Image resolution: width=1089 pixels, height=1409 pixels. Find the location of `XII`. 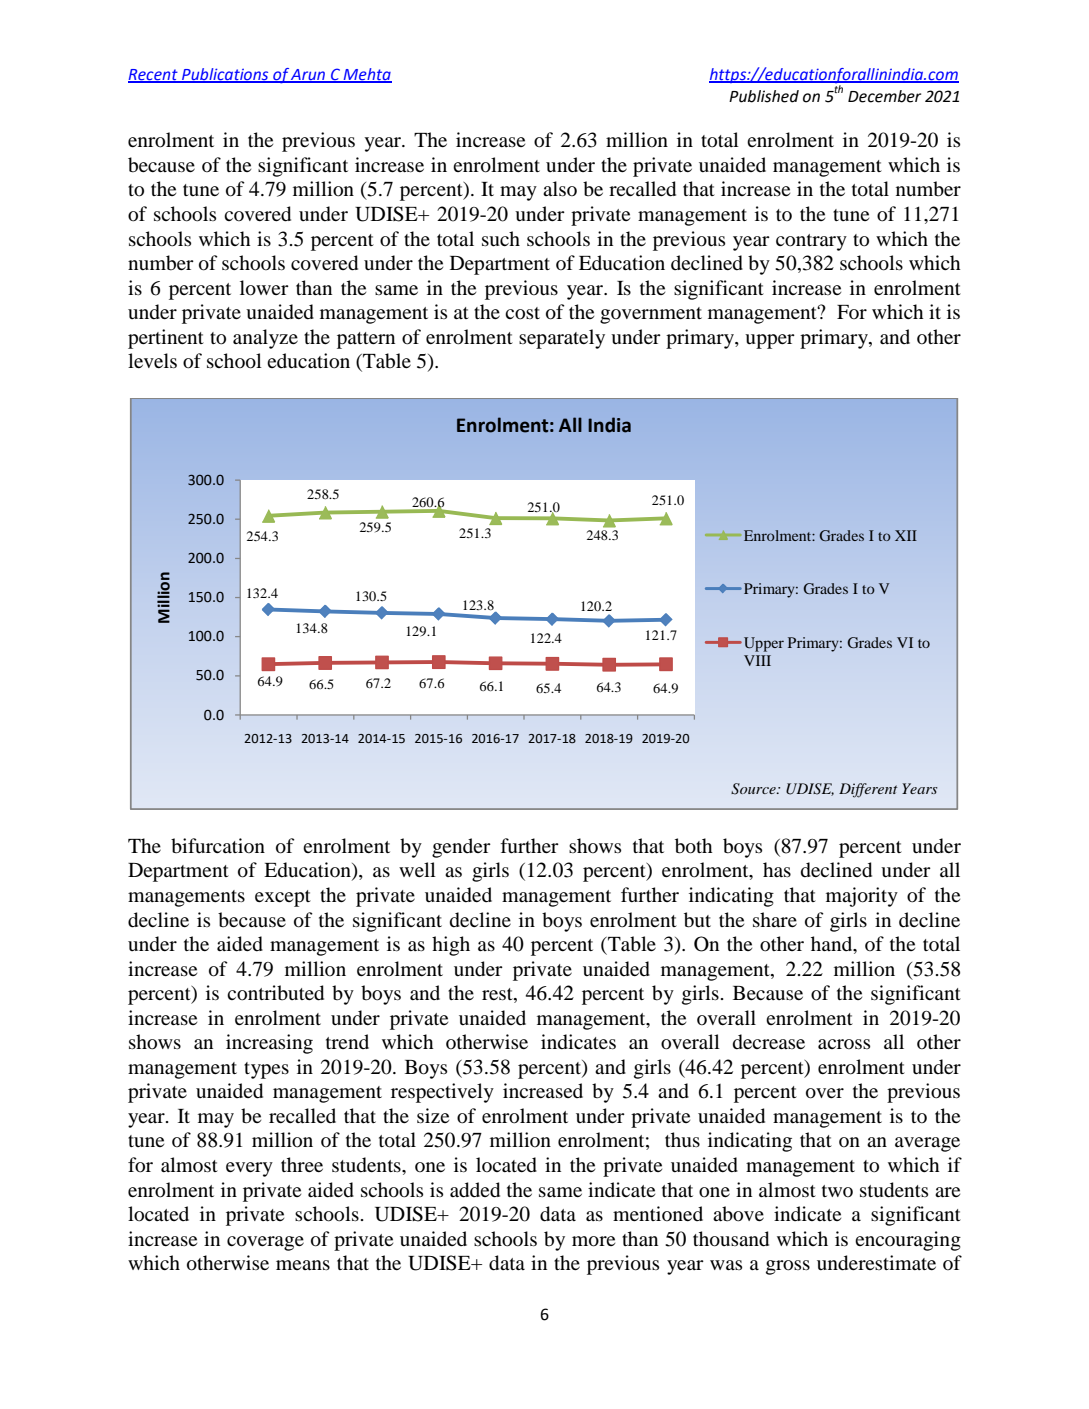

XII is located at coordinates (906, 535).
